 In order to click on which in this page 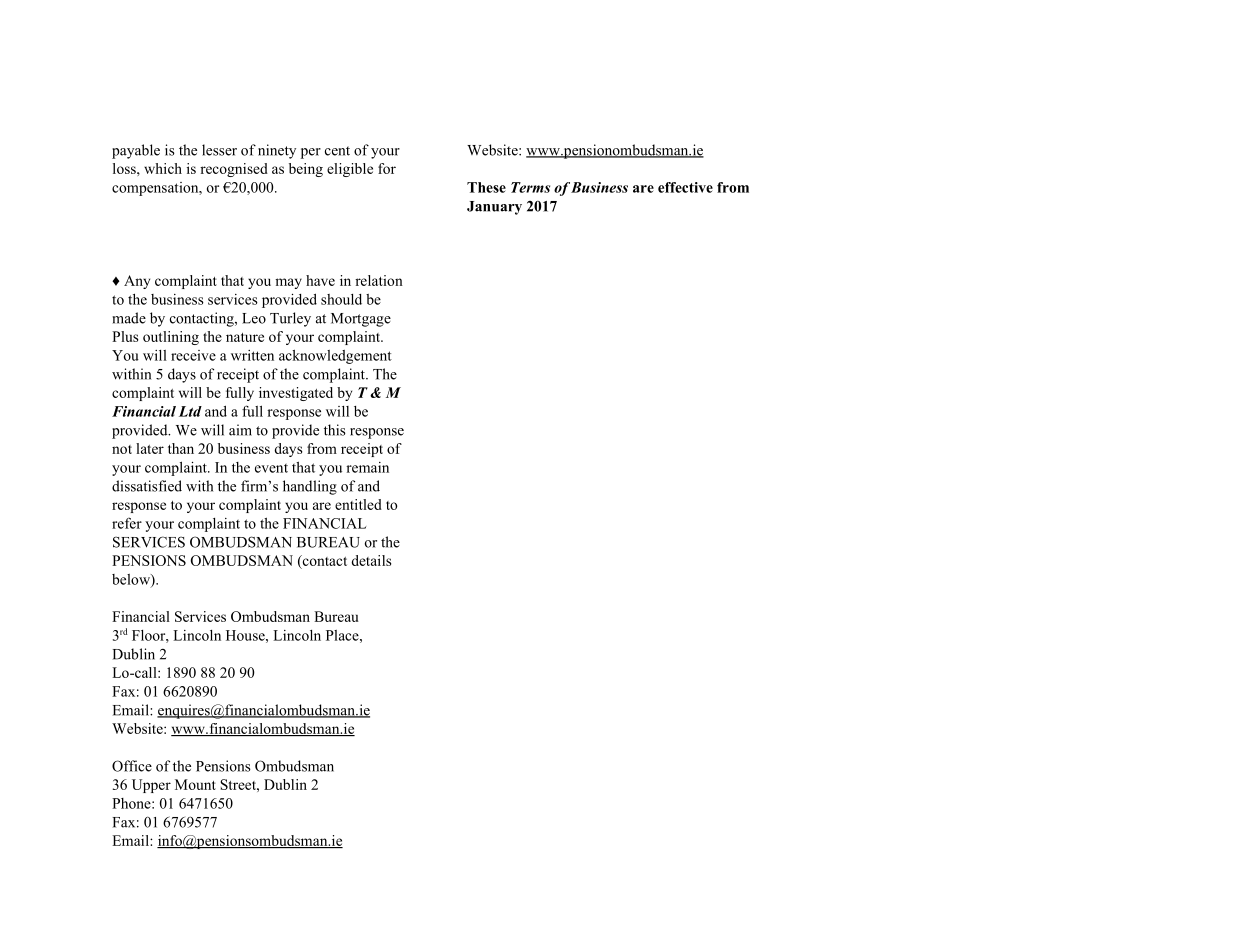, I will do `click(163, 168)`.
